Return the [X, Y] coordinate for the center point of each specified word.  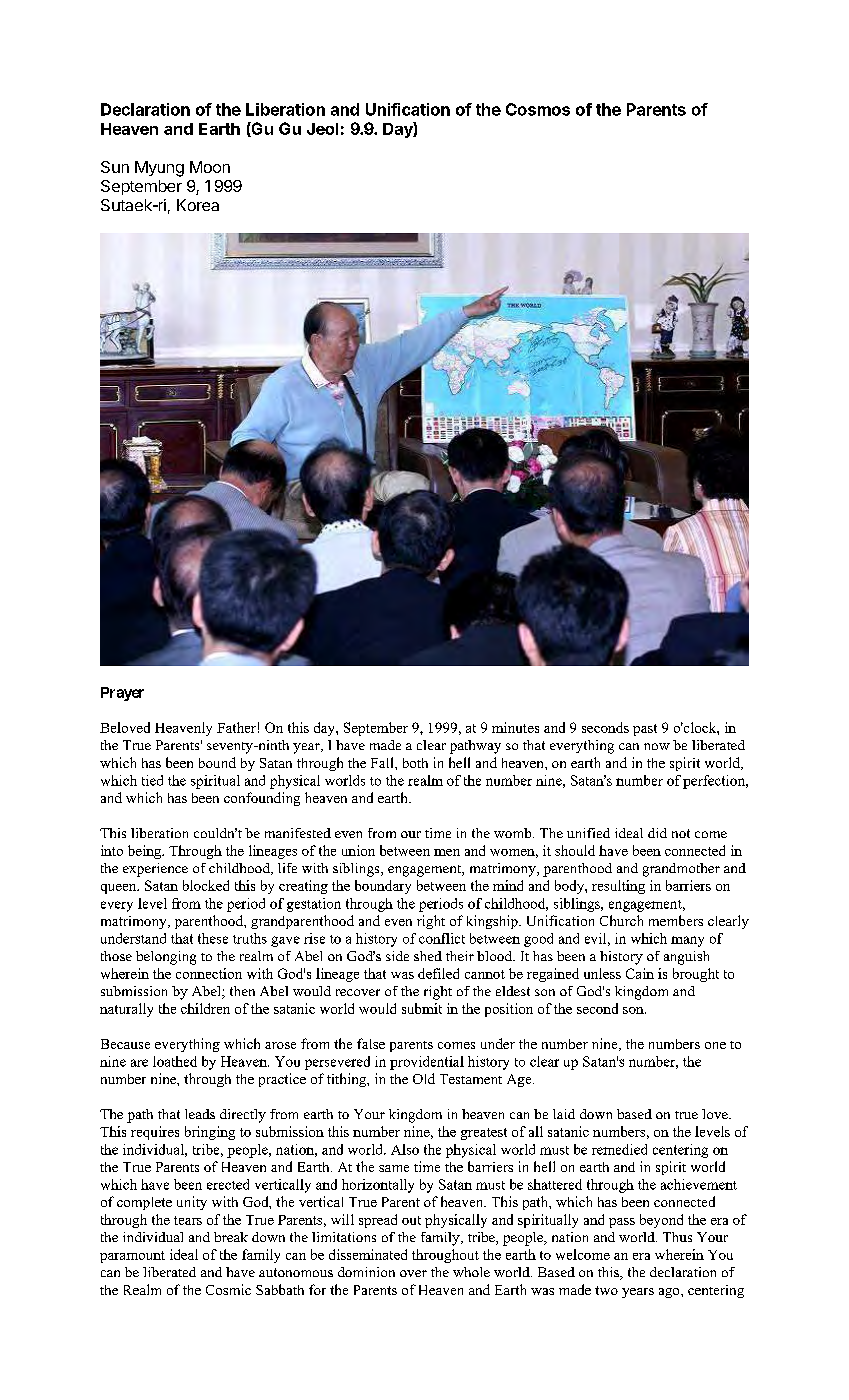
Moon [210, 167]
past [645, 730]
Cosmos [538, 109]
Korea [198, 205]
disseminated [368, 1254]
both [415, 763]
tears [188, 1220]
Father [236, 727]
